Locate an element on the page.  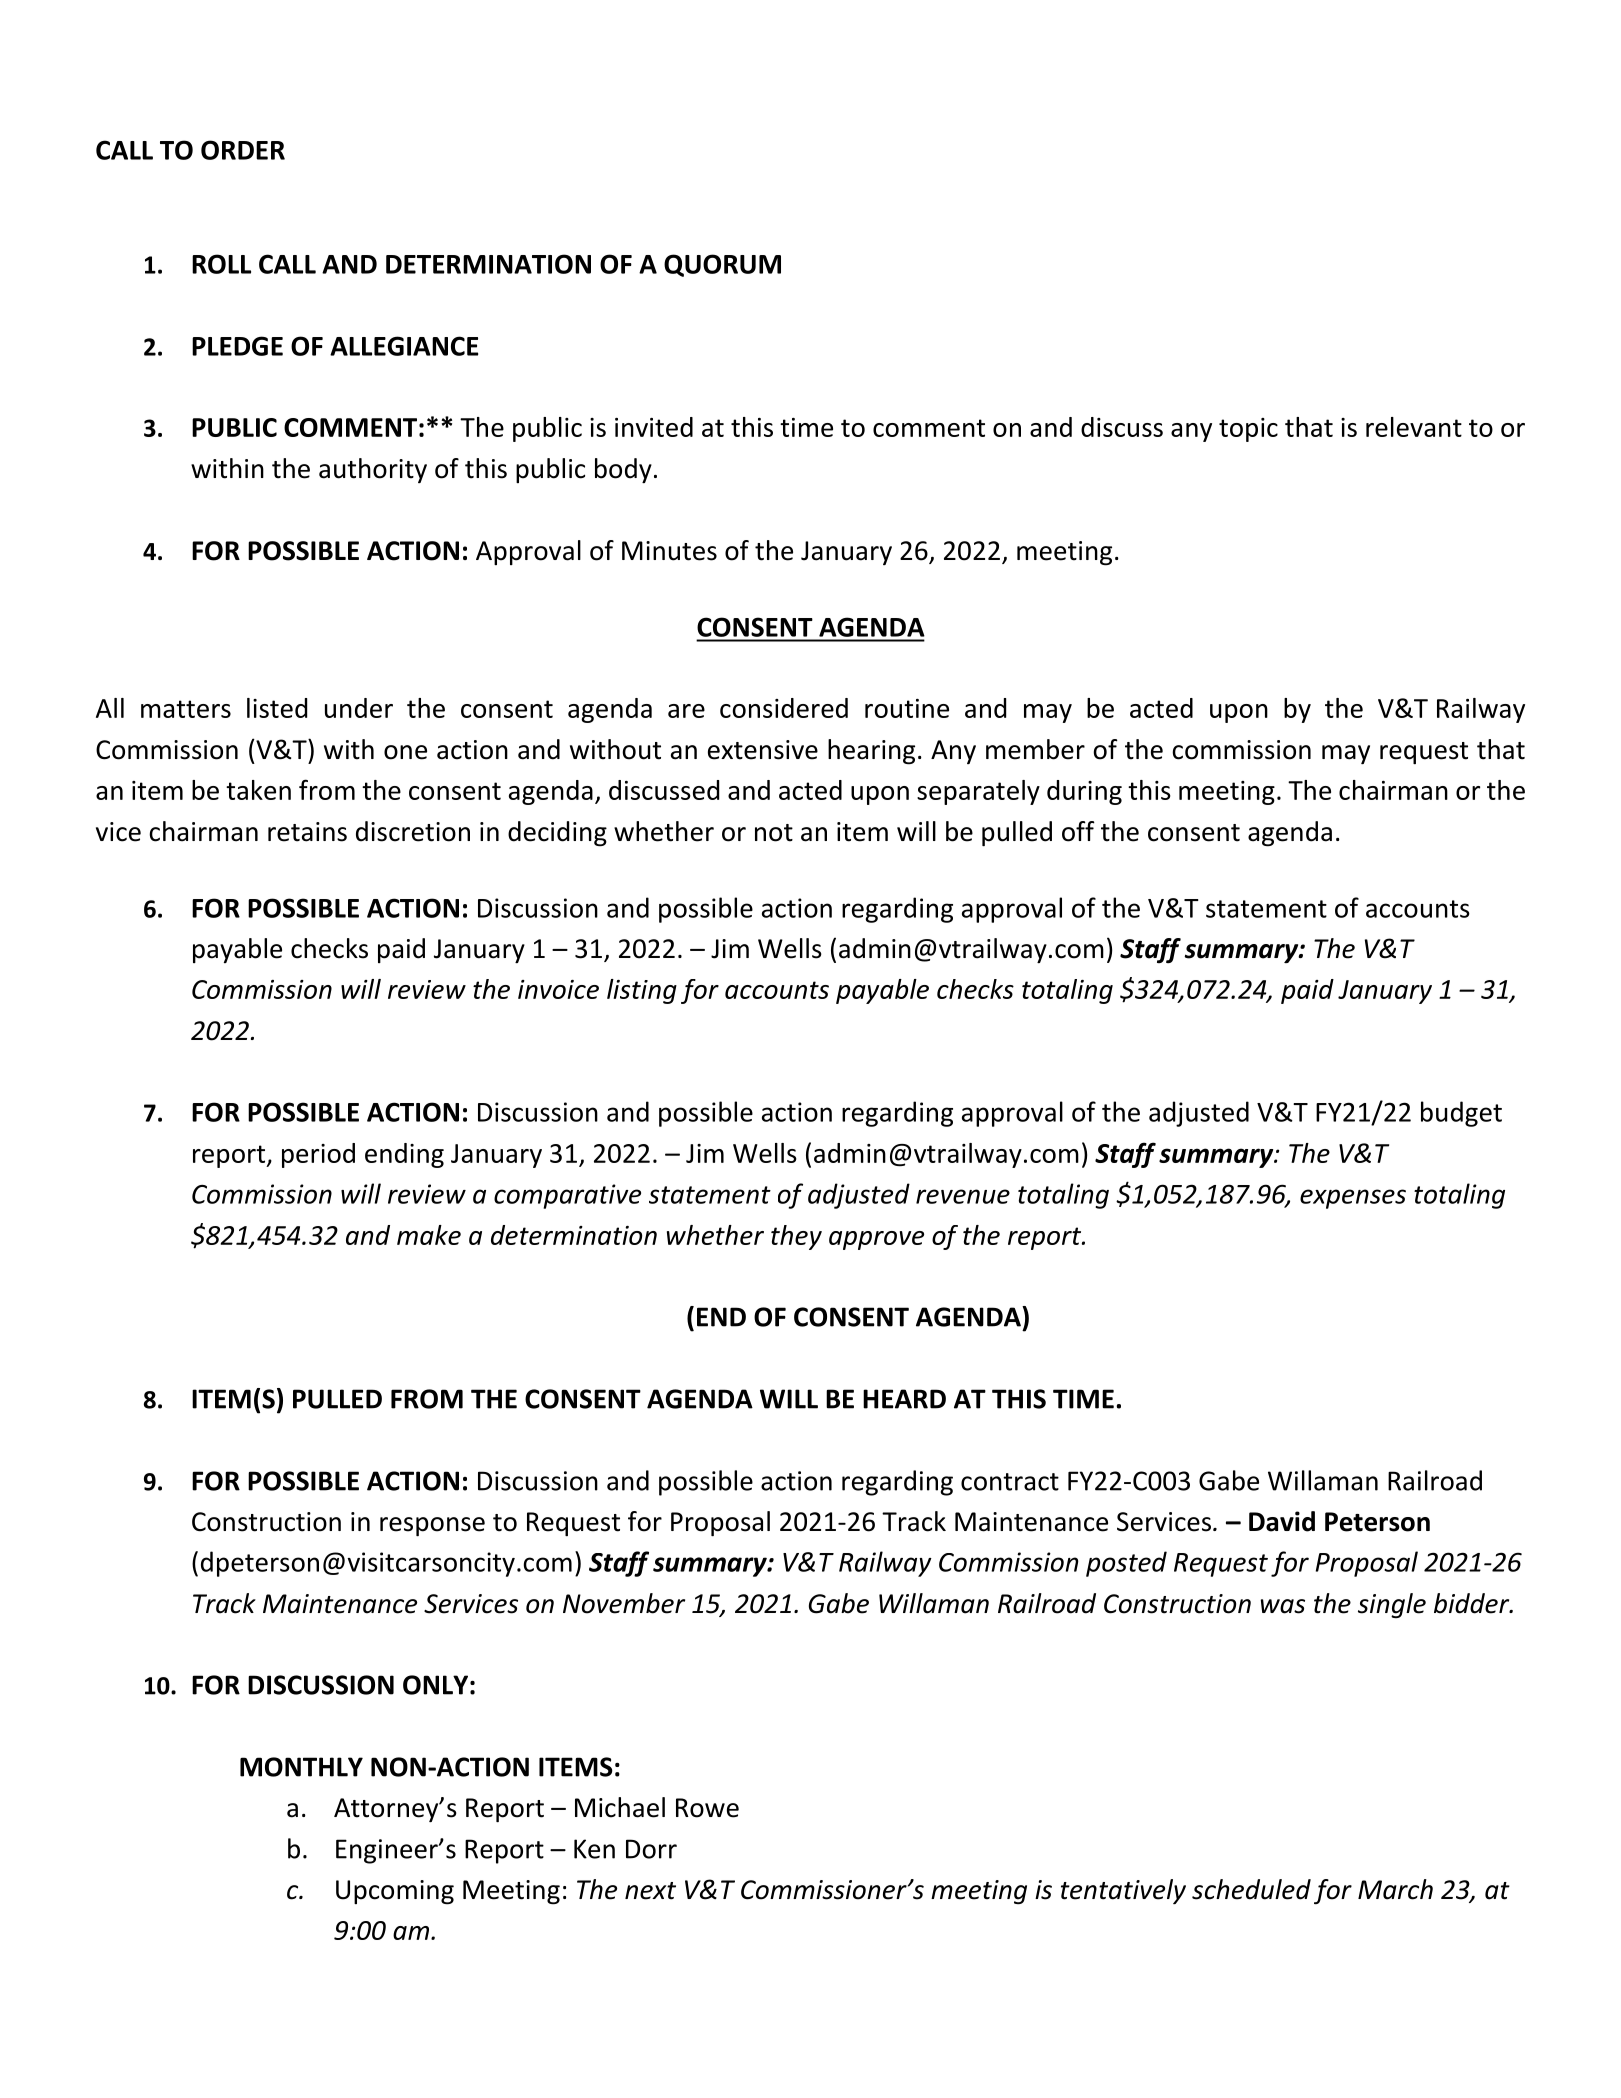
retains is located at coordinates (307, 832).
